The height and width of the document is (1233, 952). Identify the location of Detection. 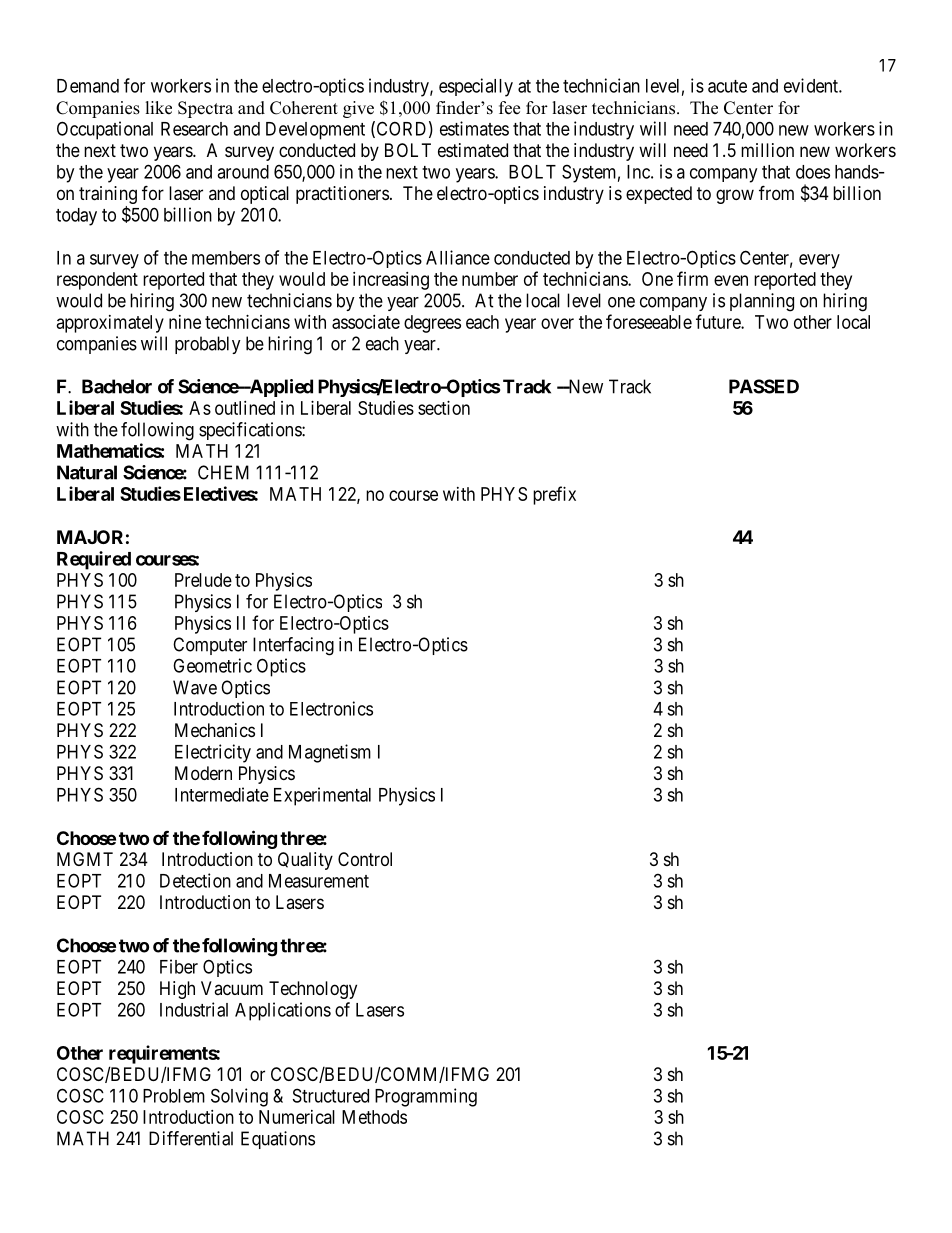
(195, 880).
